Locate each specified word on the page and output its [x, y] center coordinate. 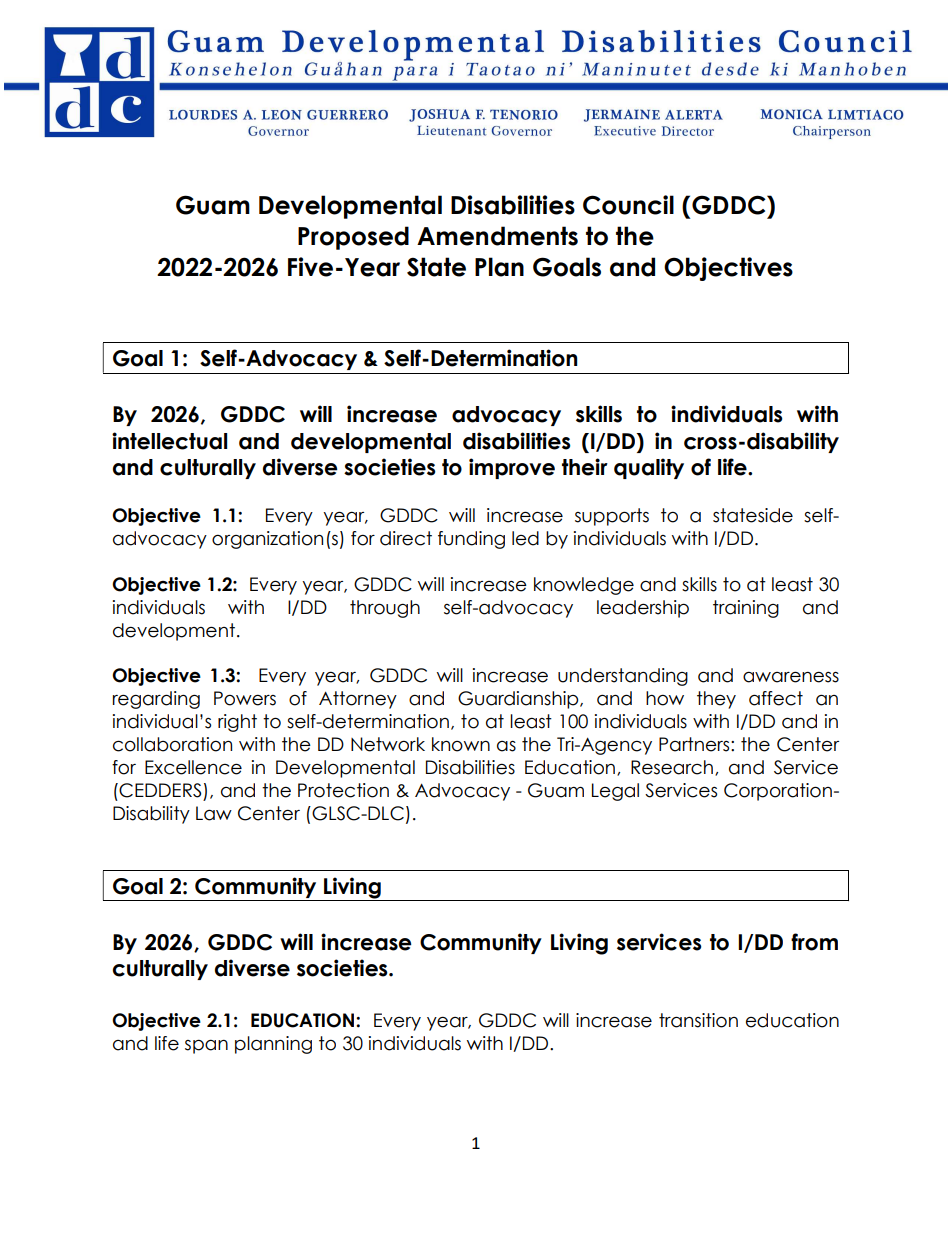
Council [628, 205]
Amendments [497, 236]
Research [673, 768]
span [206, 1047]
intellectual [169, 441]
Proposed [353, 238]
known [461, 744]
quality [649, 468]
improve [512, 468]
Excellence [193, 767]
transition [698, 1020]
